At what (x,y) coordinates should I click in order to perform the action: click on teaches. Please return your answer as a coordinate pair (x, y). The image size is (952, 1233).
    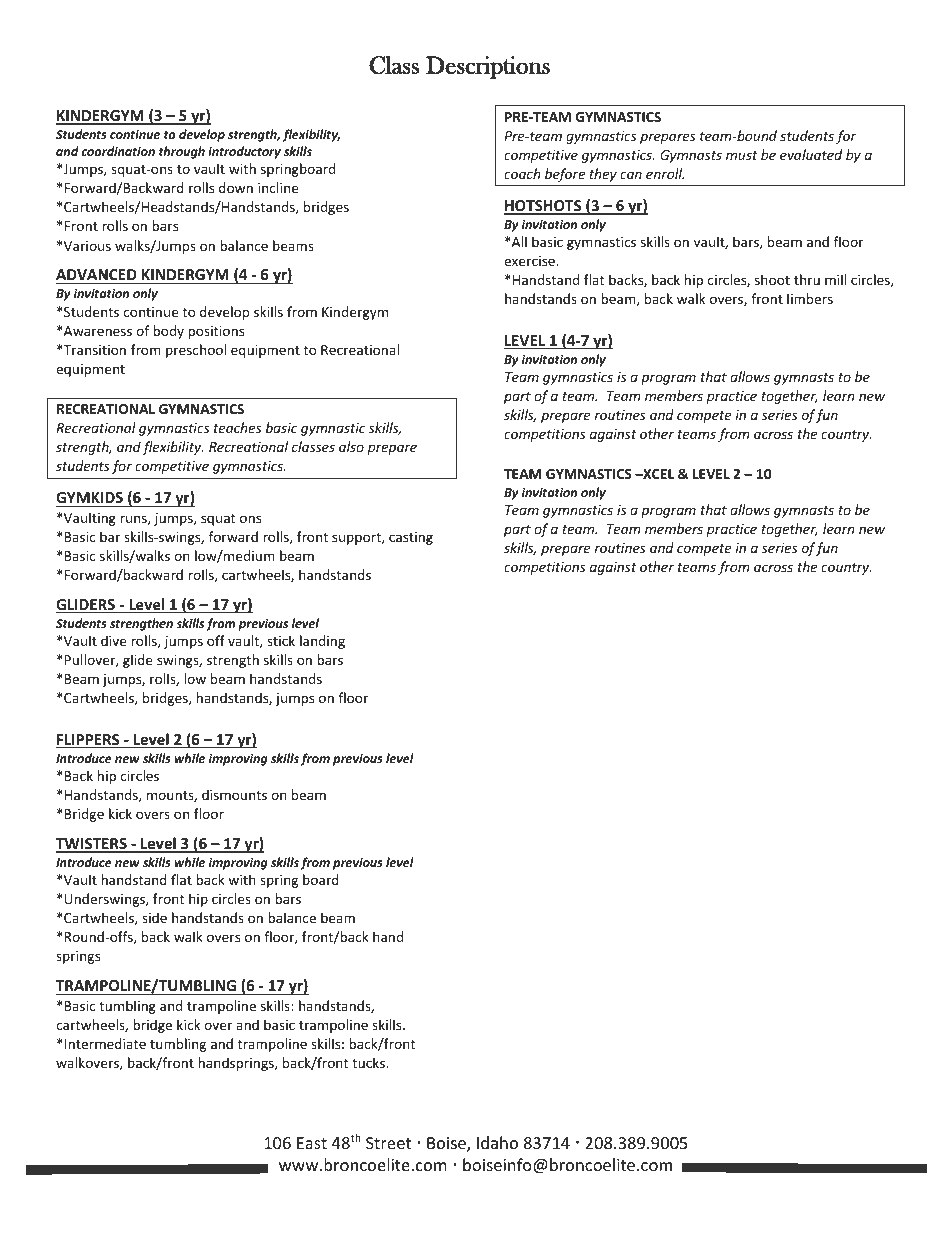
    Looking at the image, I should click on (237, 427).
